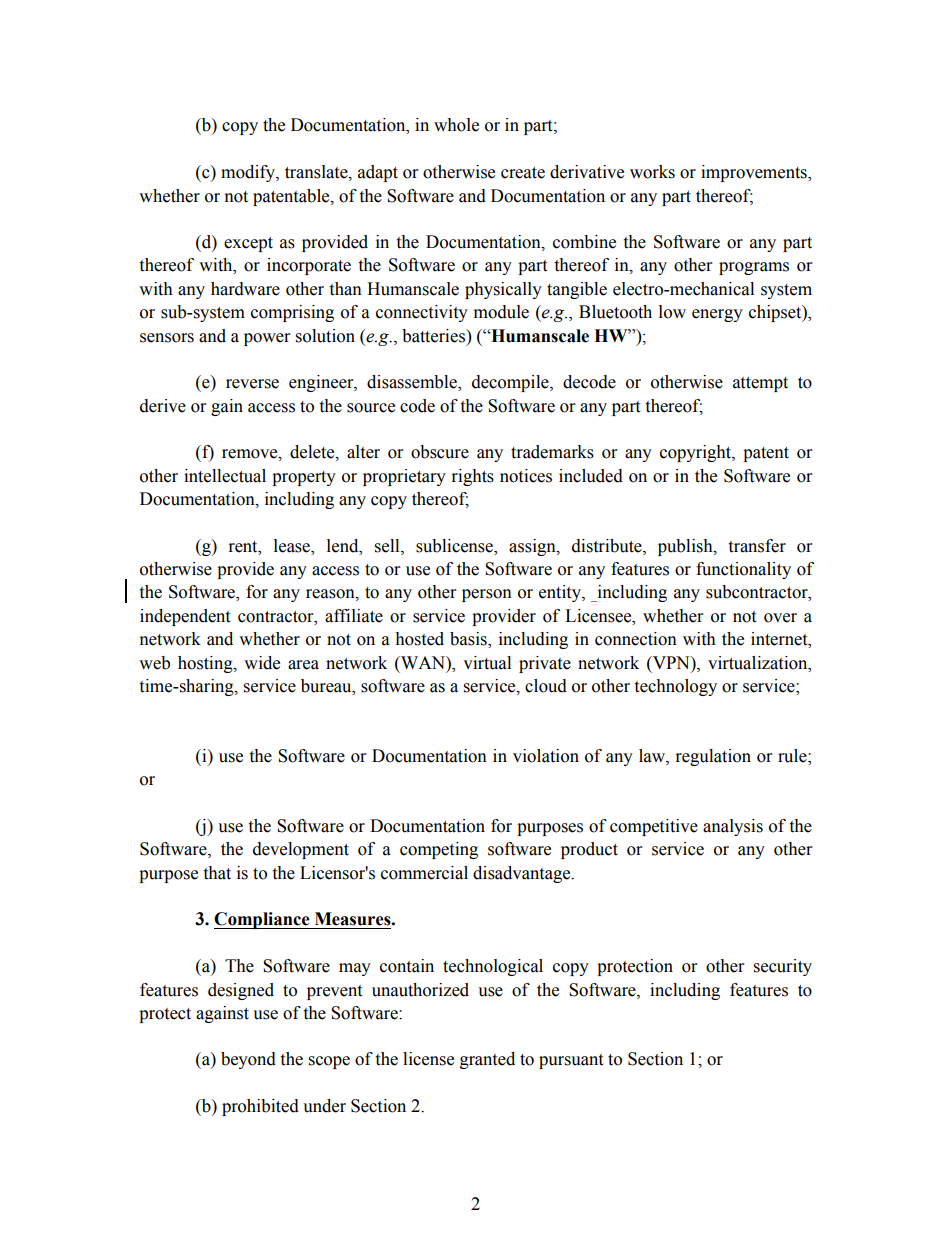  I want to click on except, so click(248, 244).
